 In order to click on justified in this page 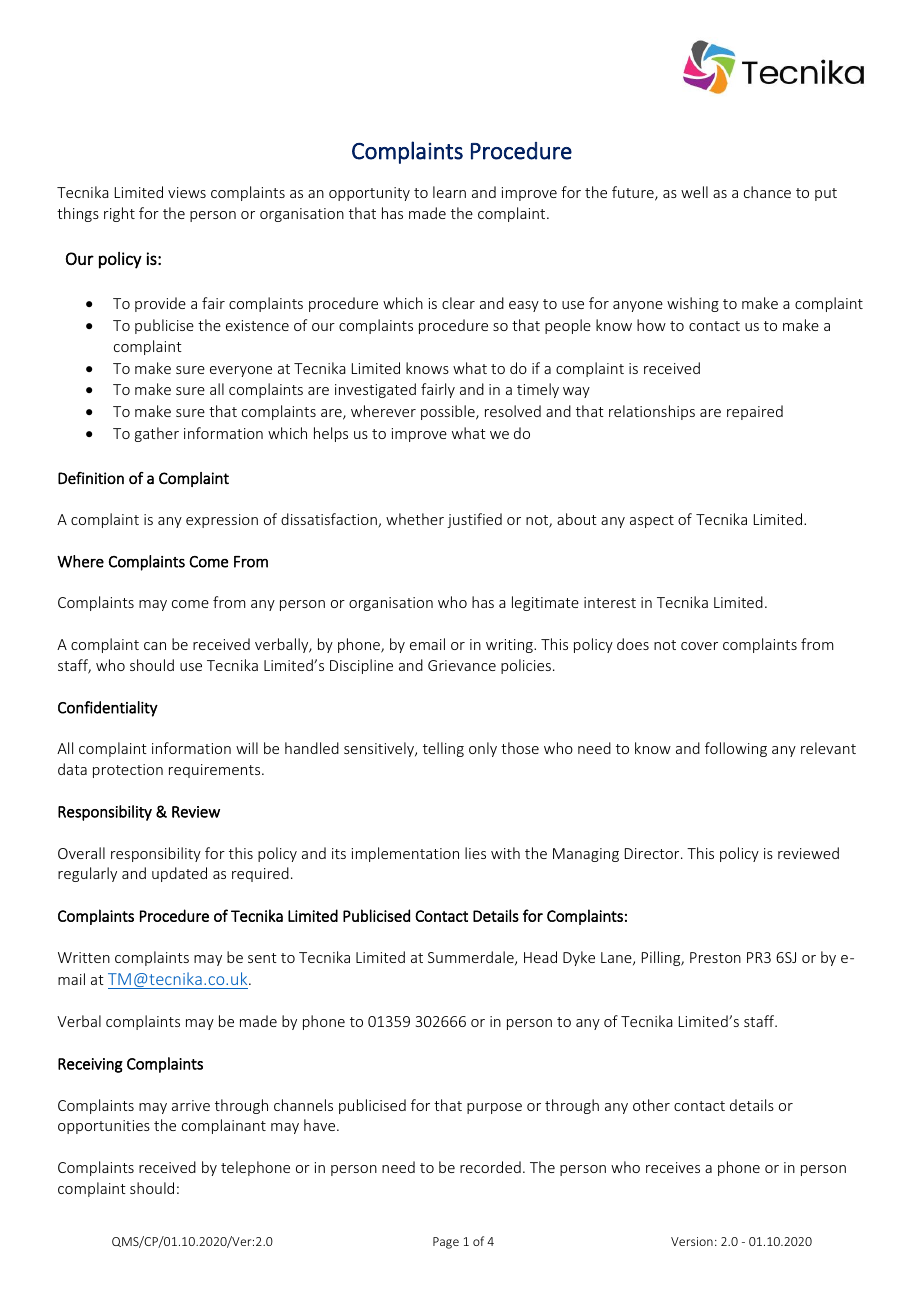, I will do `click(474, 520)`.
